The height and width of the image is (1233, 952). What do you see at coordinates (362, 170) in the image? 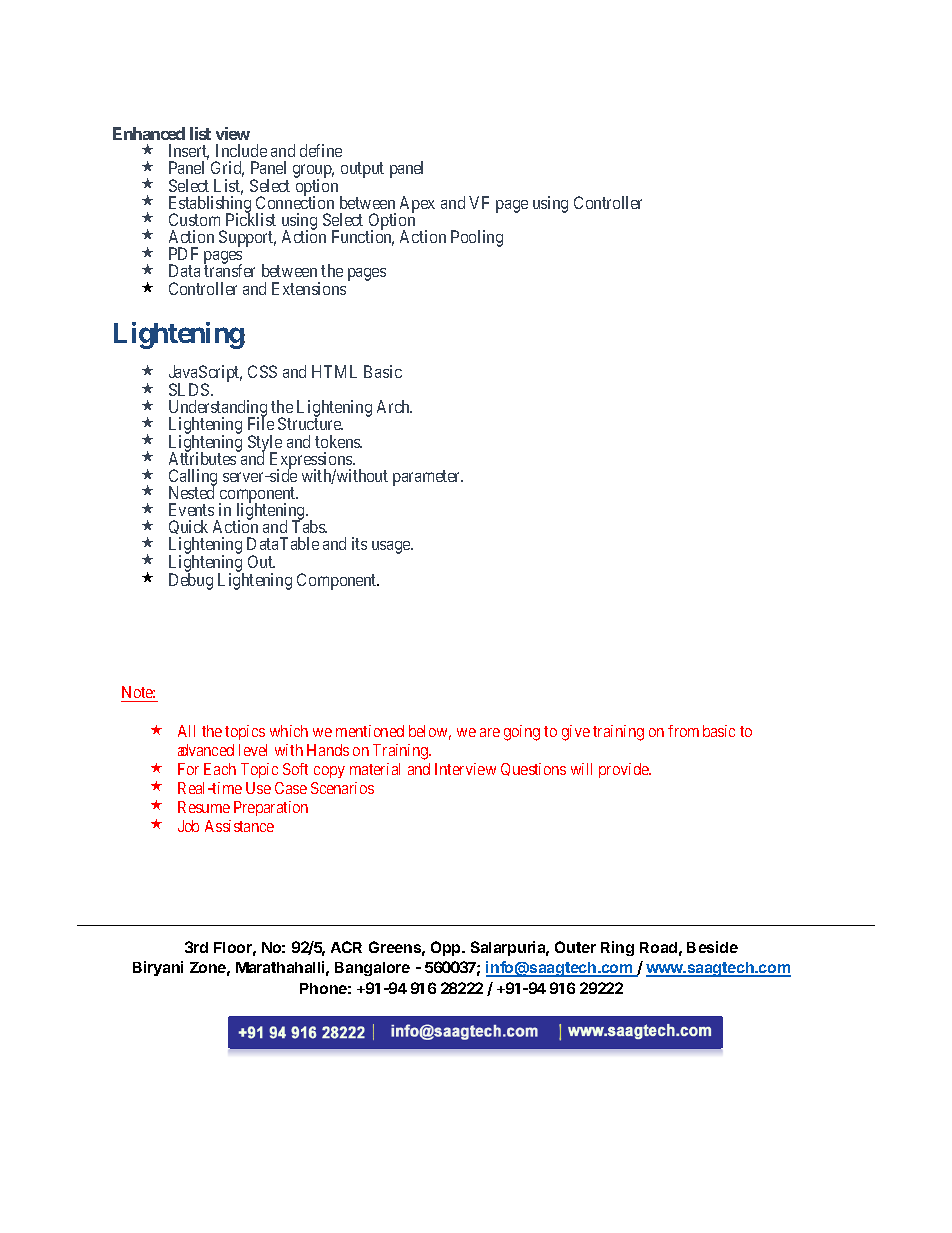
I see `output` at bounding box center [362, 170].
